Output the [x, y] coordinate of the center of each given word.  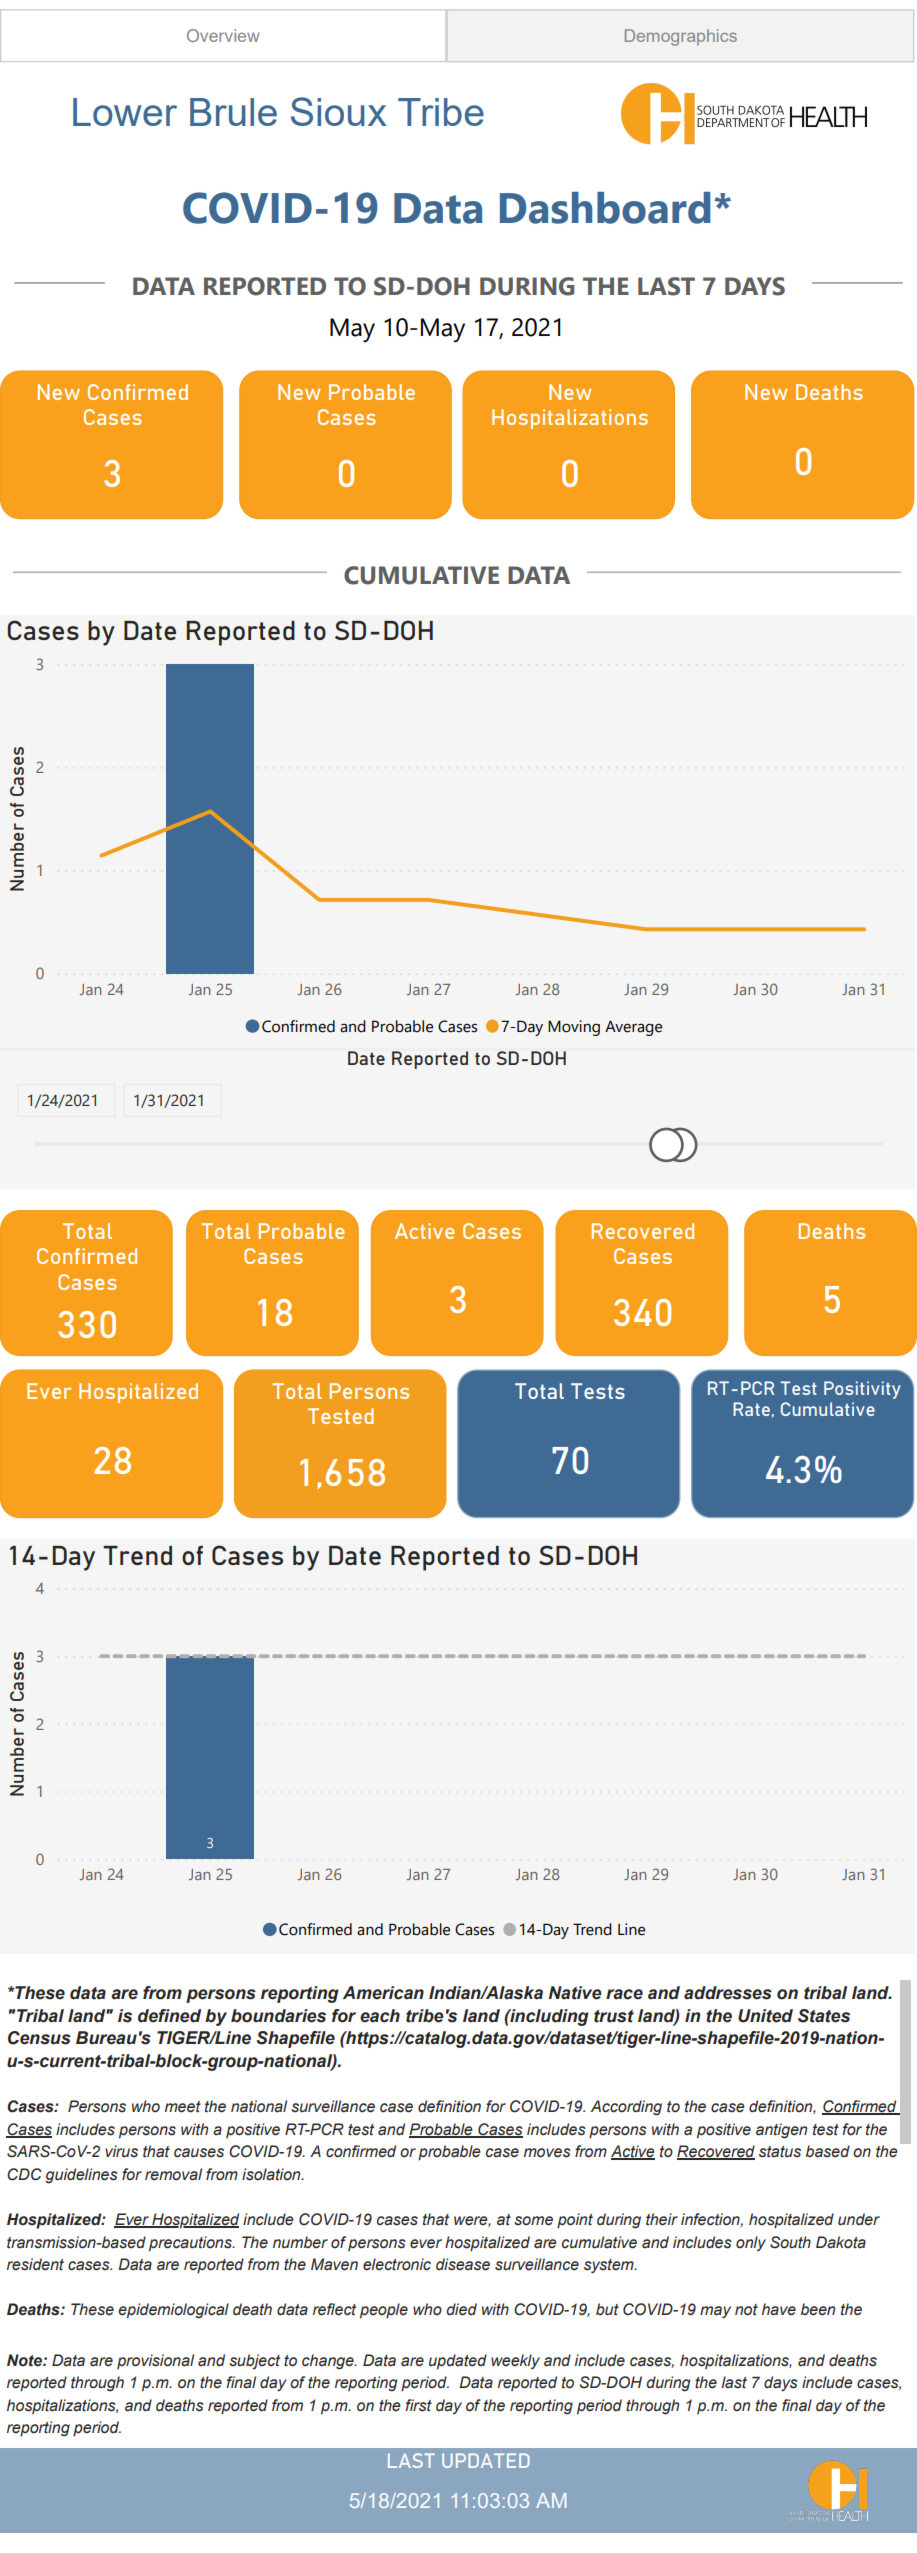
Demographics [681, 37]
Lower [125, 112]
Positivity [862, 1390]
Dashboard [605, 208]
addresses [728, 1993]
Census [39, 2038]
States [824, 2016]
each [380, 2016]
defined [169, 2016]
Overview [223, 35]
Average [633, 1028]
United [765, 2016]
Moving [574, 1028]
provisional [155, 2361]
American [383, 1993]
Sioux [339, 111]
